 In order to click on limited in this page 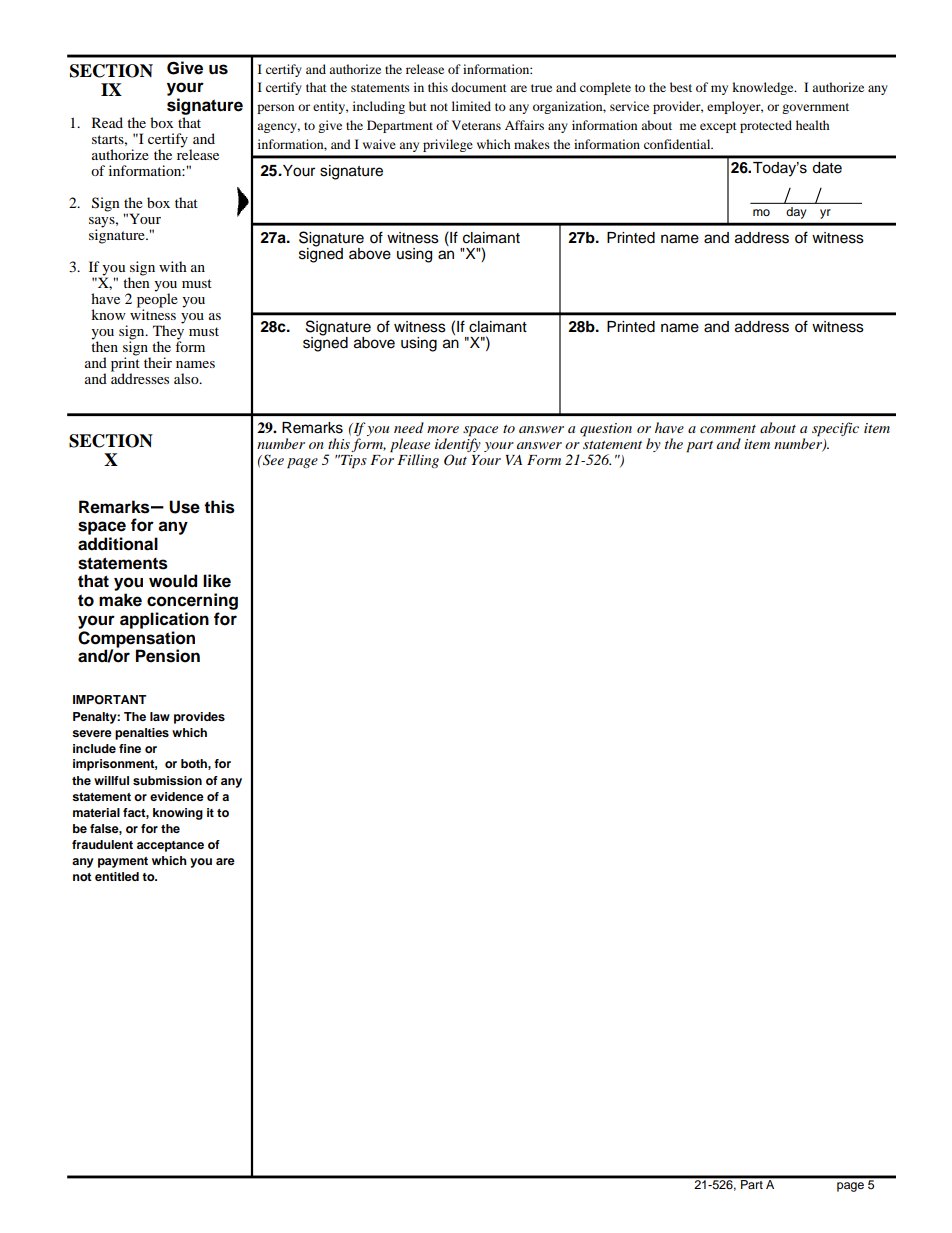, I will do `click(471, 106)`.
